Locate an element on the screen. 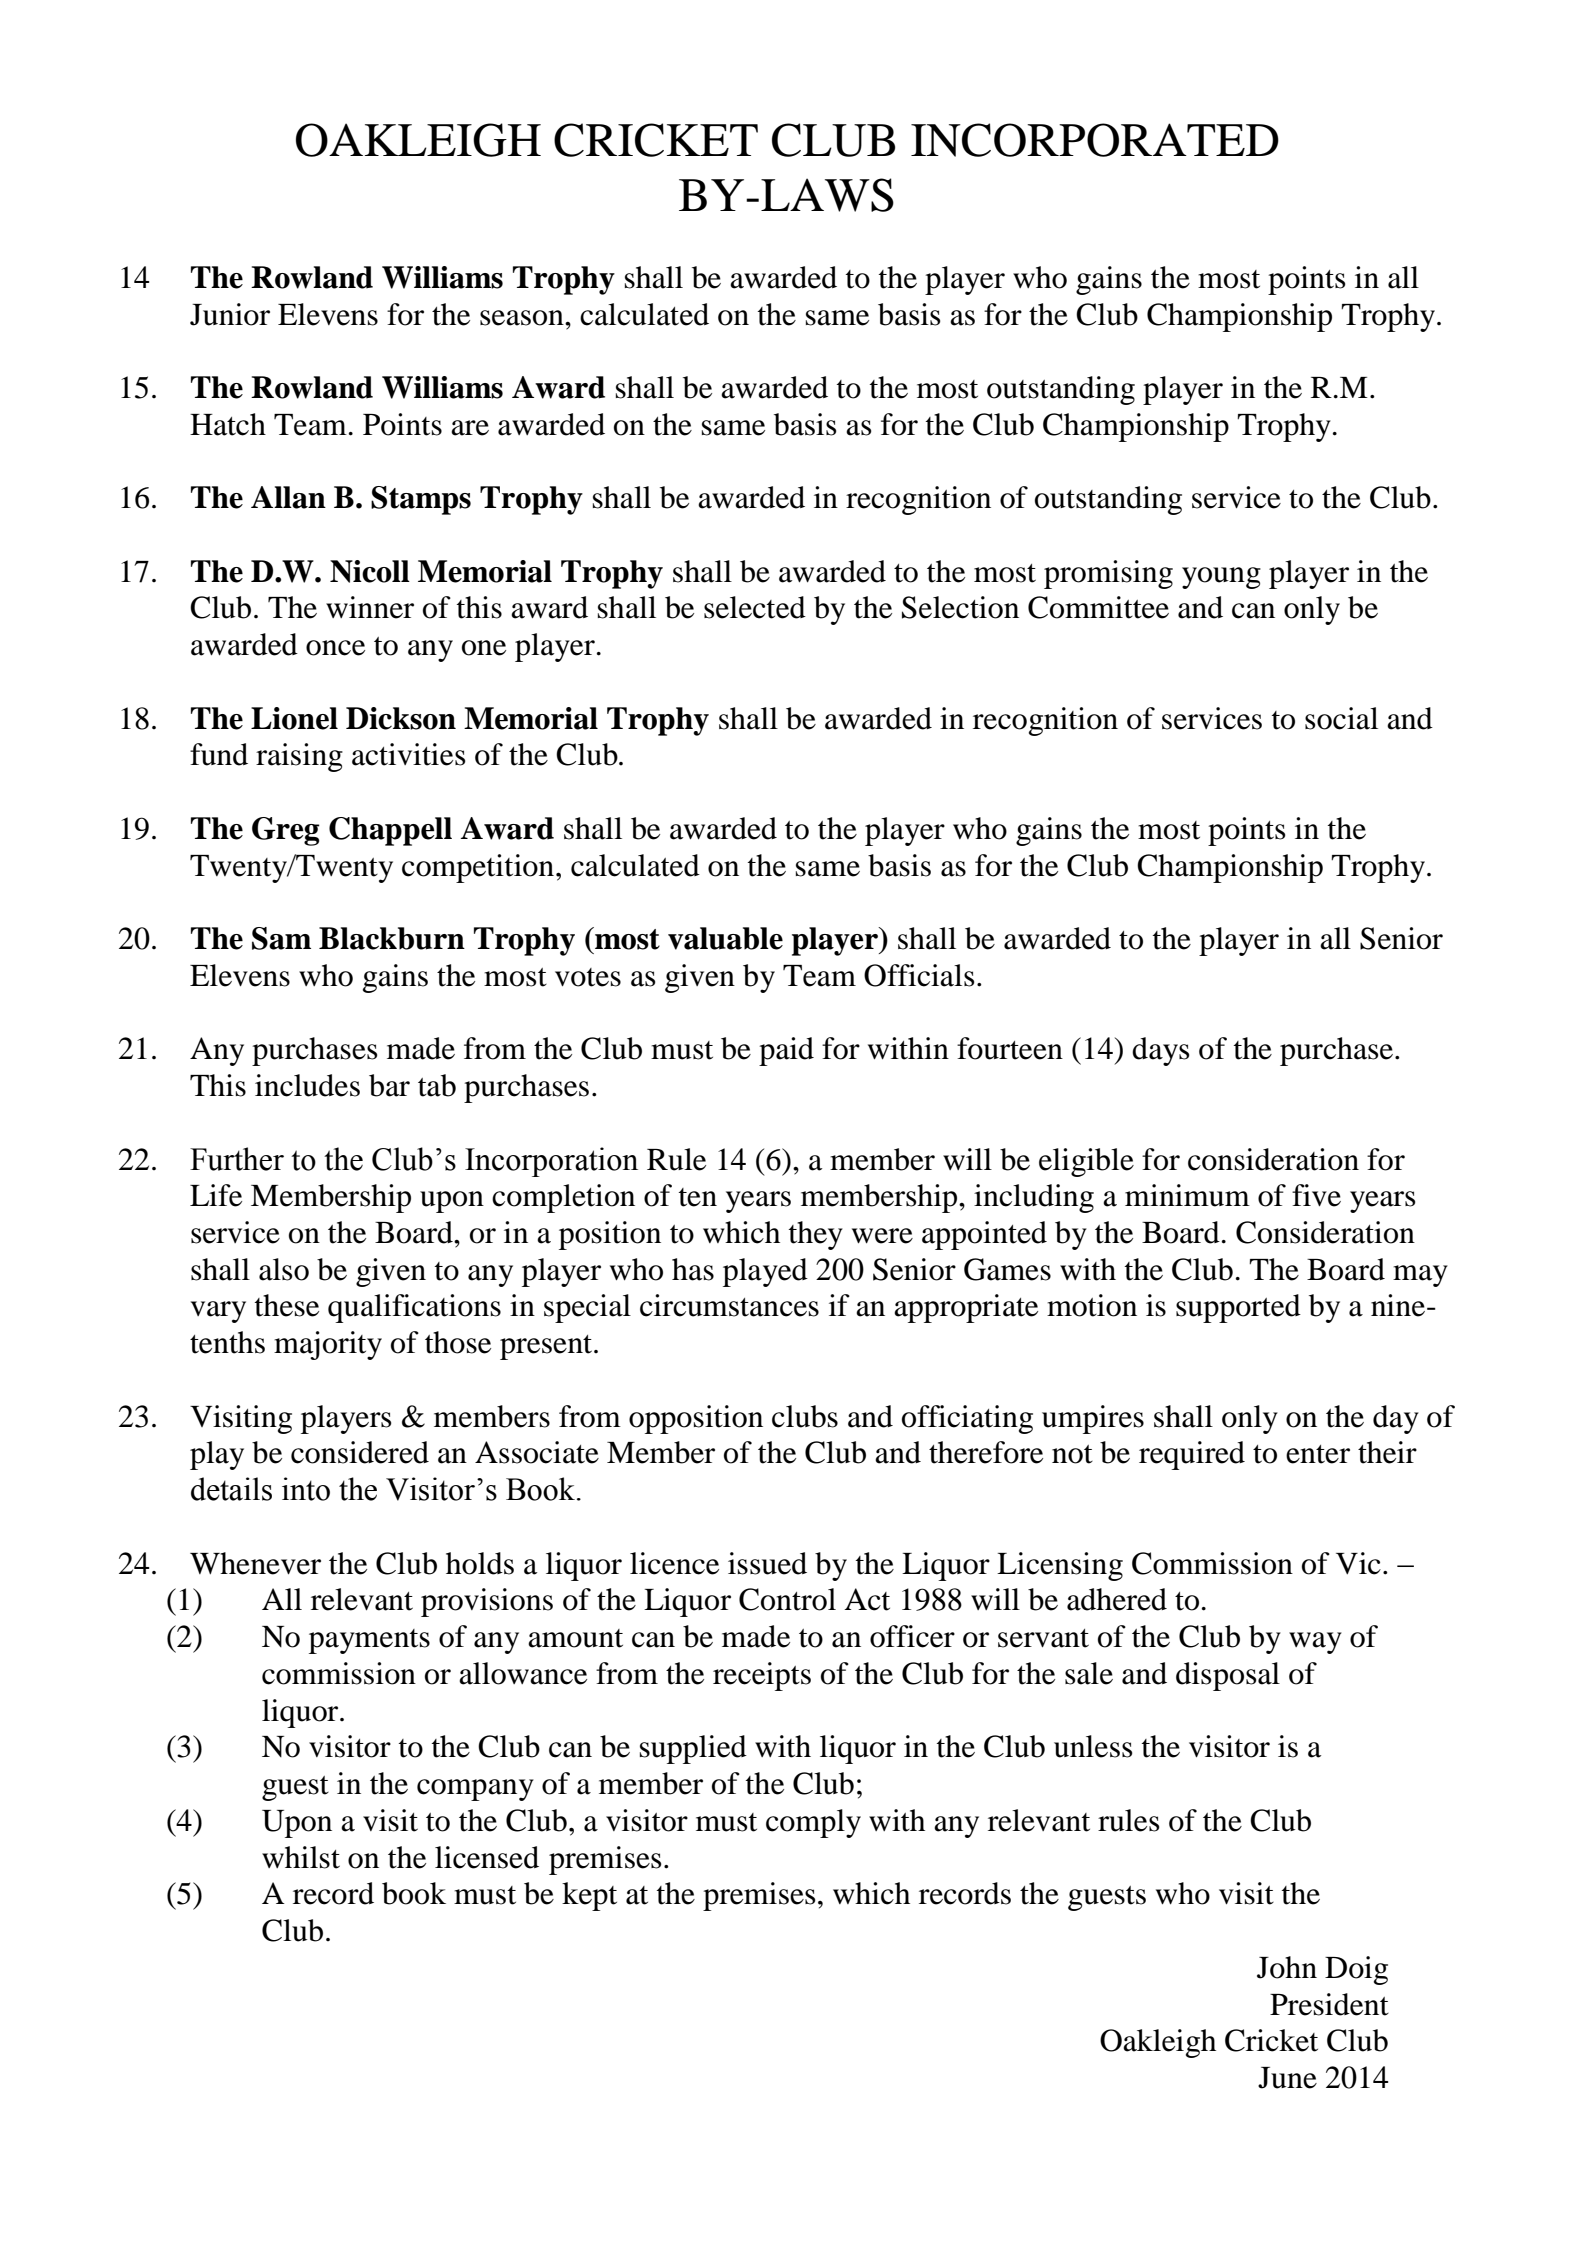  Junior is located at coordinates (230, 314).
